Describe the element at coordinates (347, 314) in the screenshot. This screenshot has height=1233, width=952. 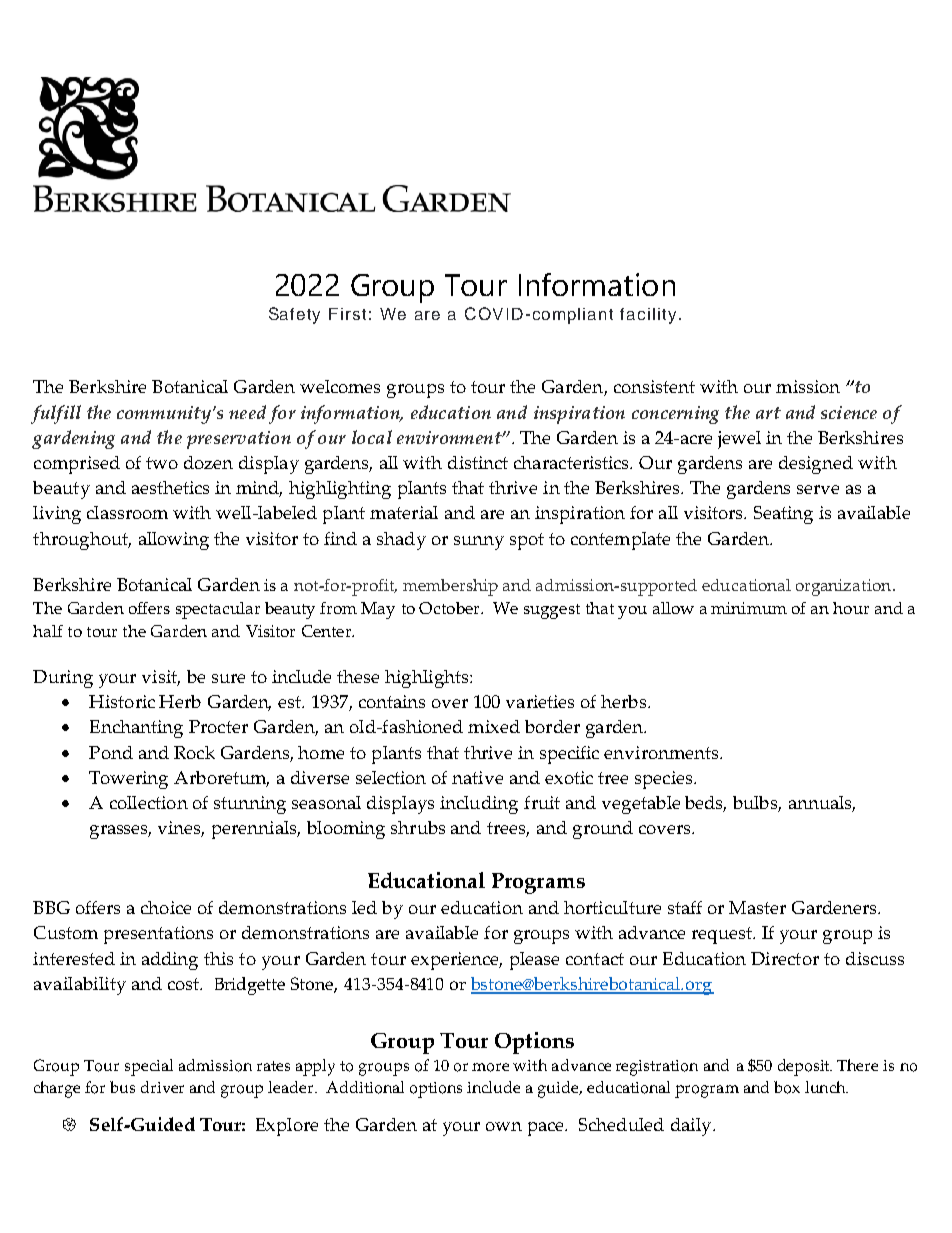
I see `First` at that location.
